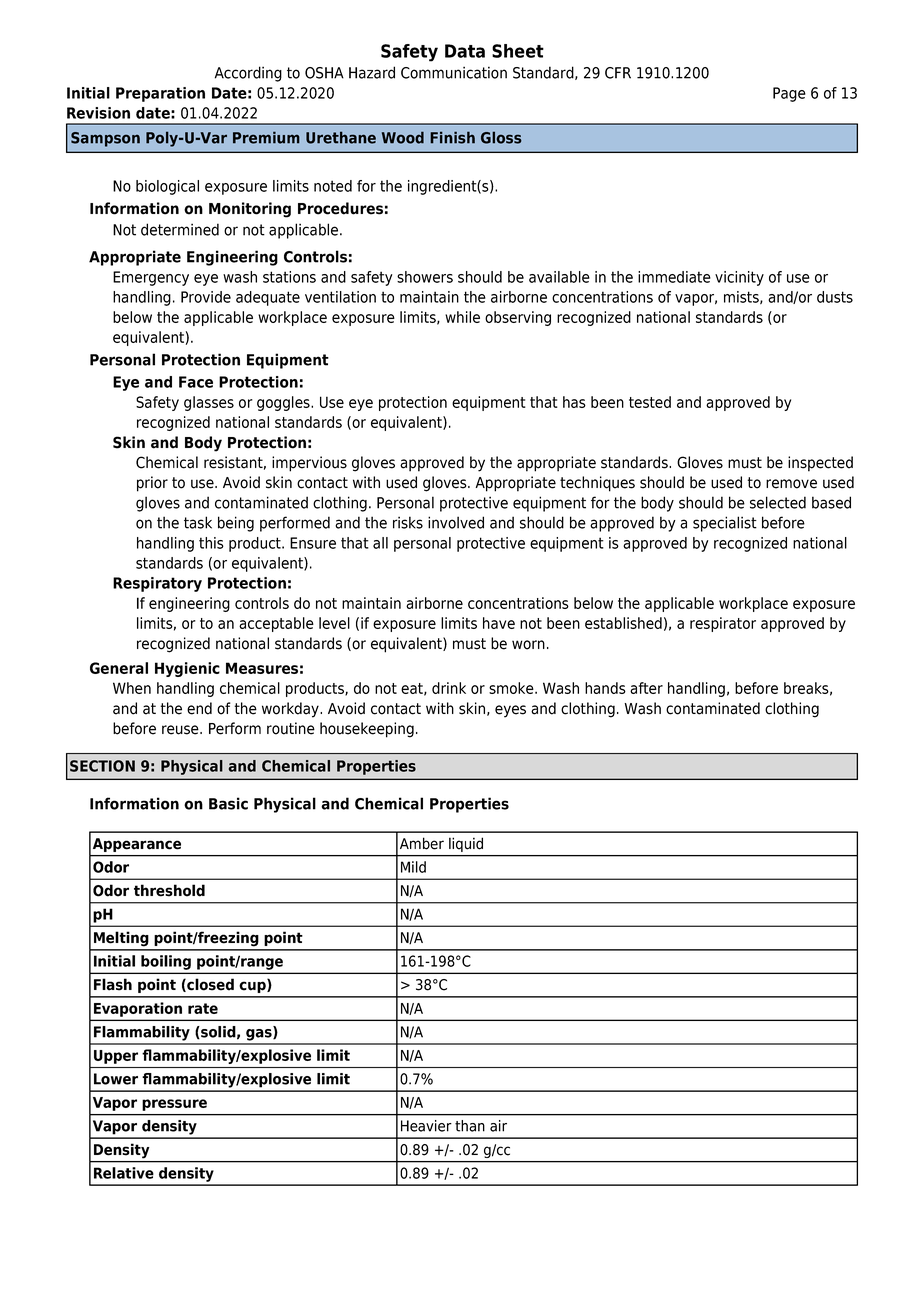  Describe the element at coordinates (454, 72) in the screenshot. I see `Communication` at that location.
